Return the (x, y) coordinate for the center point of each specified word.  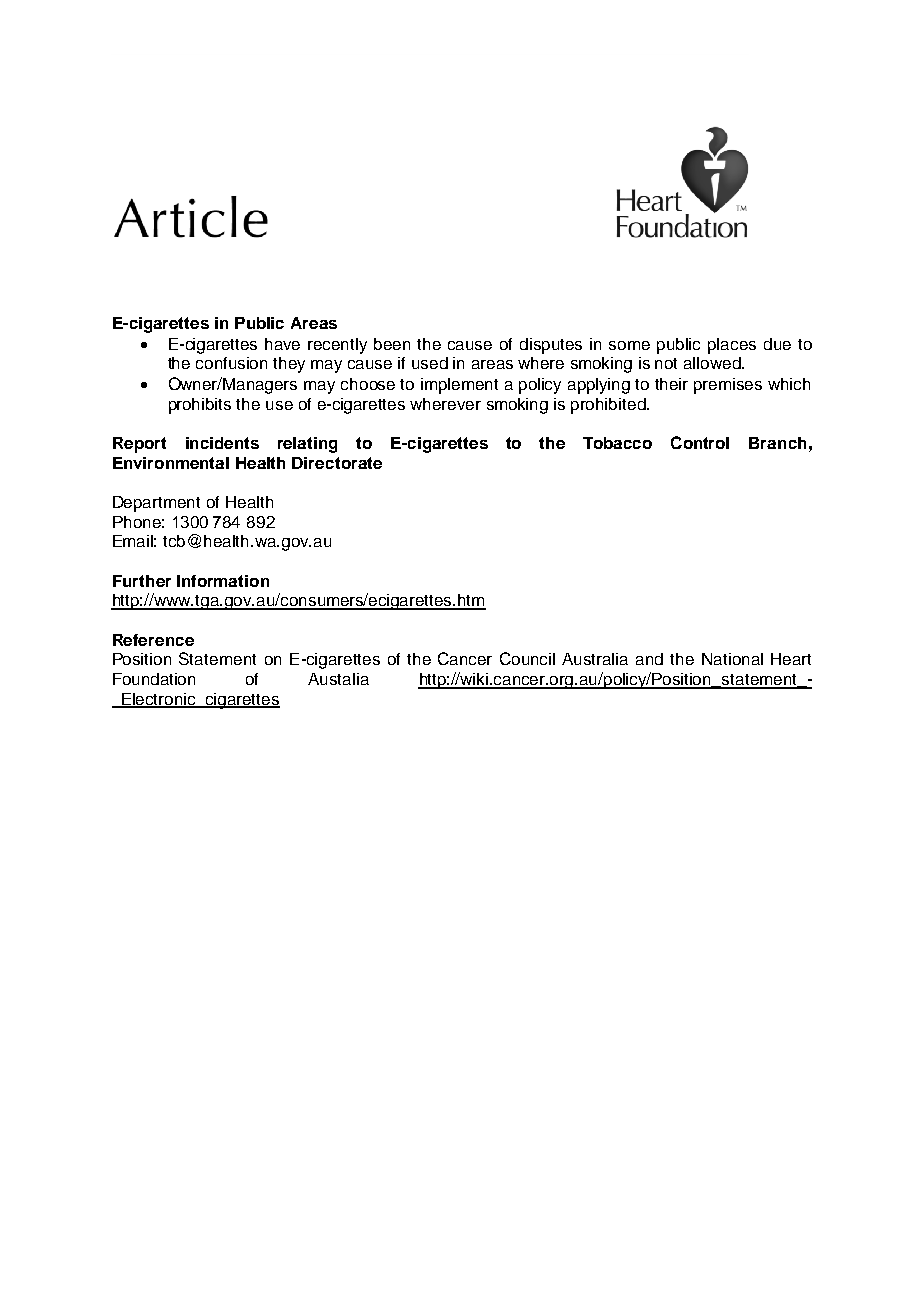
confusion (231, 363)
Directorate (337, 463)
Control (700, 442)
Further (142, 581)
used (430, 363)
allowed (713, 363)
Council (527, 658)
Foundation (154, 679)
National (732, 659)
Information (223, 581)
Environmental (171, 463)
